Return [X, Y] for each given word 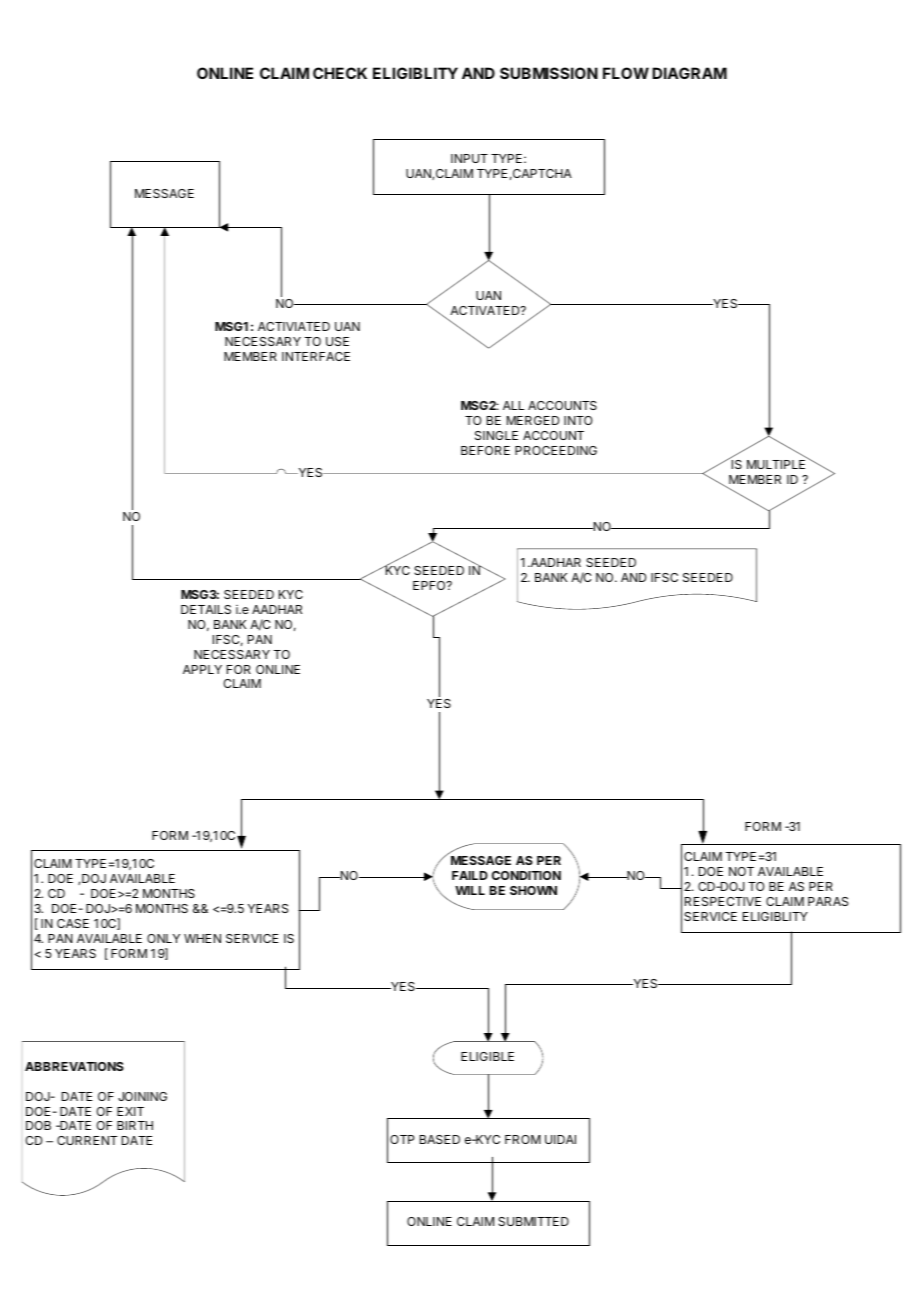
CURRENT [87, 1140]
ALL [513, 405]
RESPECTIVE [723, 901]
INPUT [469, 158]
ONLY [163, 938]
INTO [578, 420]
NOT [741, 871]
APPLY [202, 669]
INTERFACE [316, 356]
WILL [470, 890]
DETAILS [206, 609]
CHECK [340, 73]
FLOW [626, 73]
